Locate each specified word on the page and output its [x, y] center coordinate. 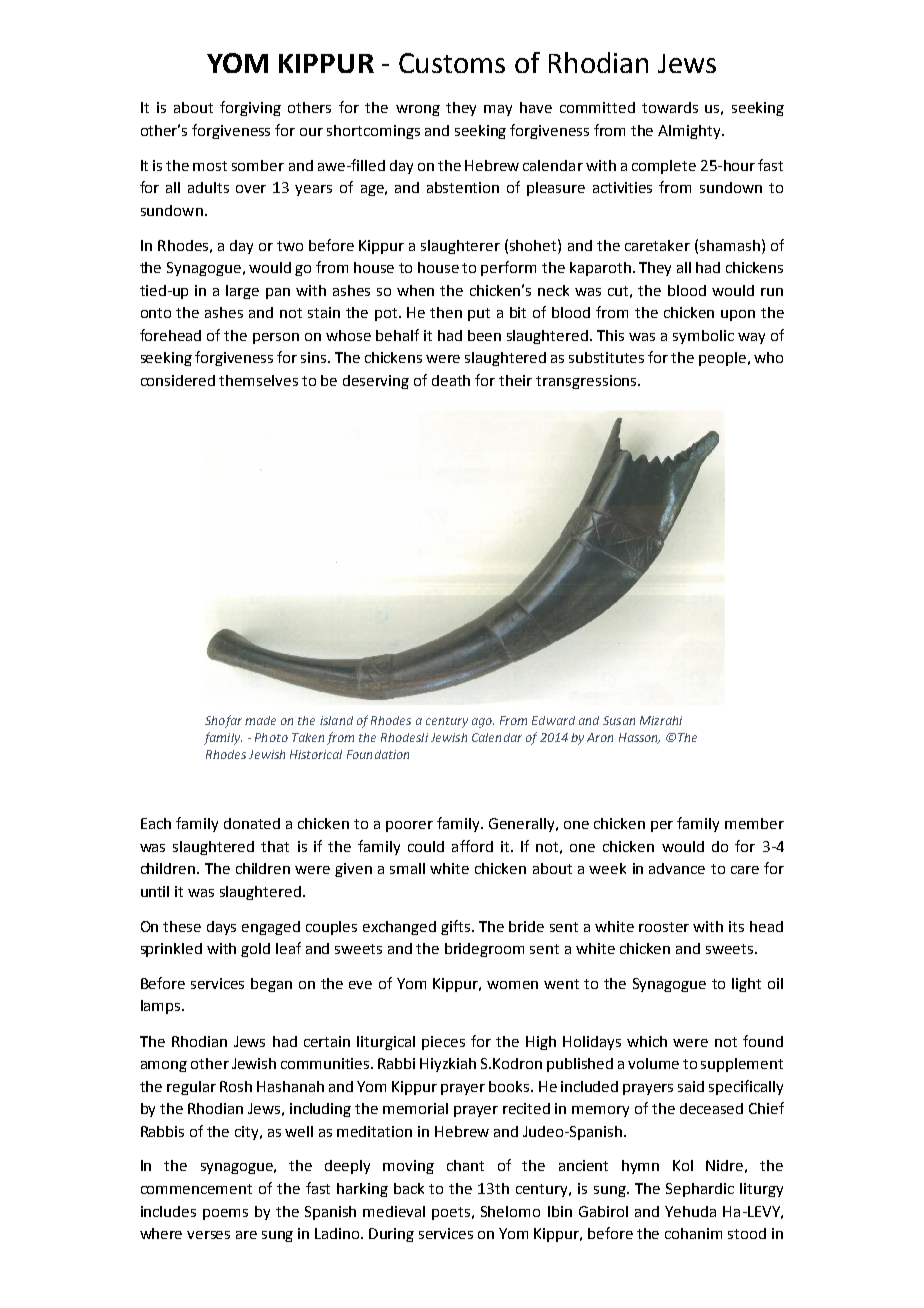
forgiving [250, 108]
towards [670, 107]
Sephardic [700, 1190]
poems [225, 1214]
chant [465, 1165]
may [498, 110]
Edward [553, 720]
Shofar [223, 721]
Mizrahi [661, 720]
